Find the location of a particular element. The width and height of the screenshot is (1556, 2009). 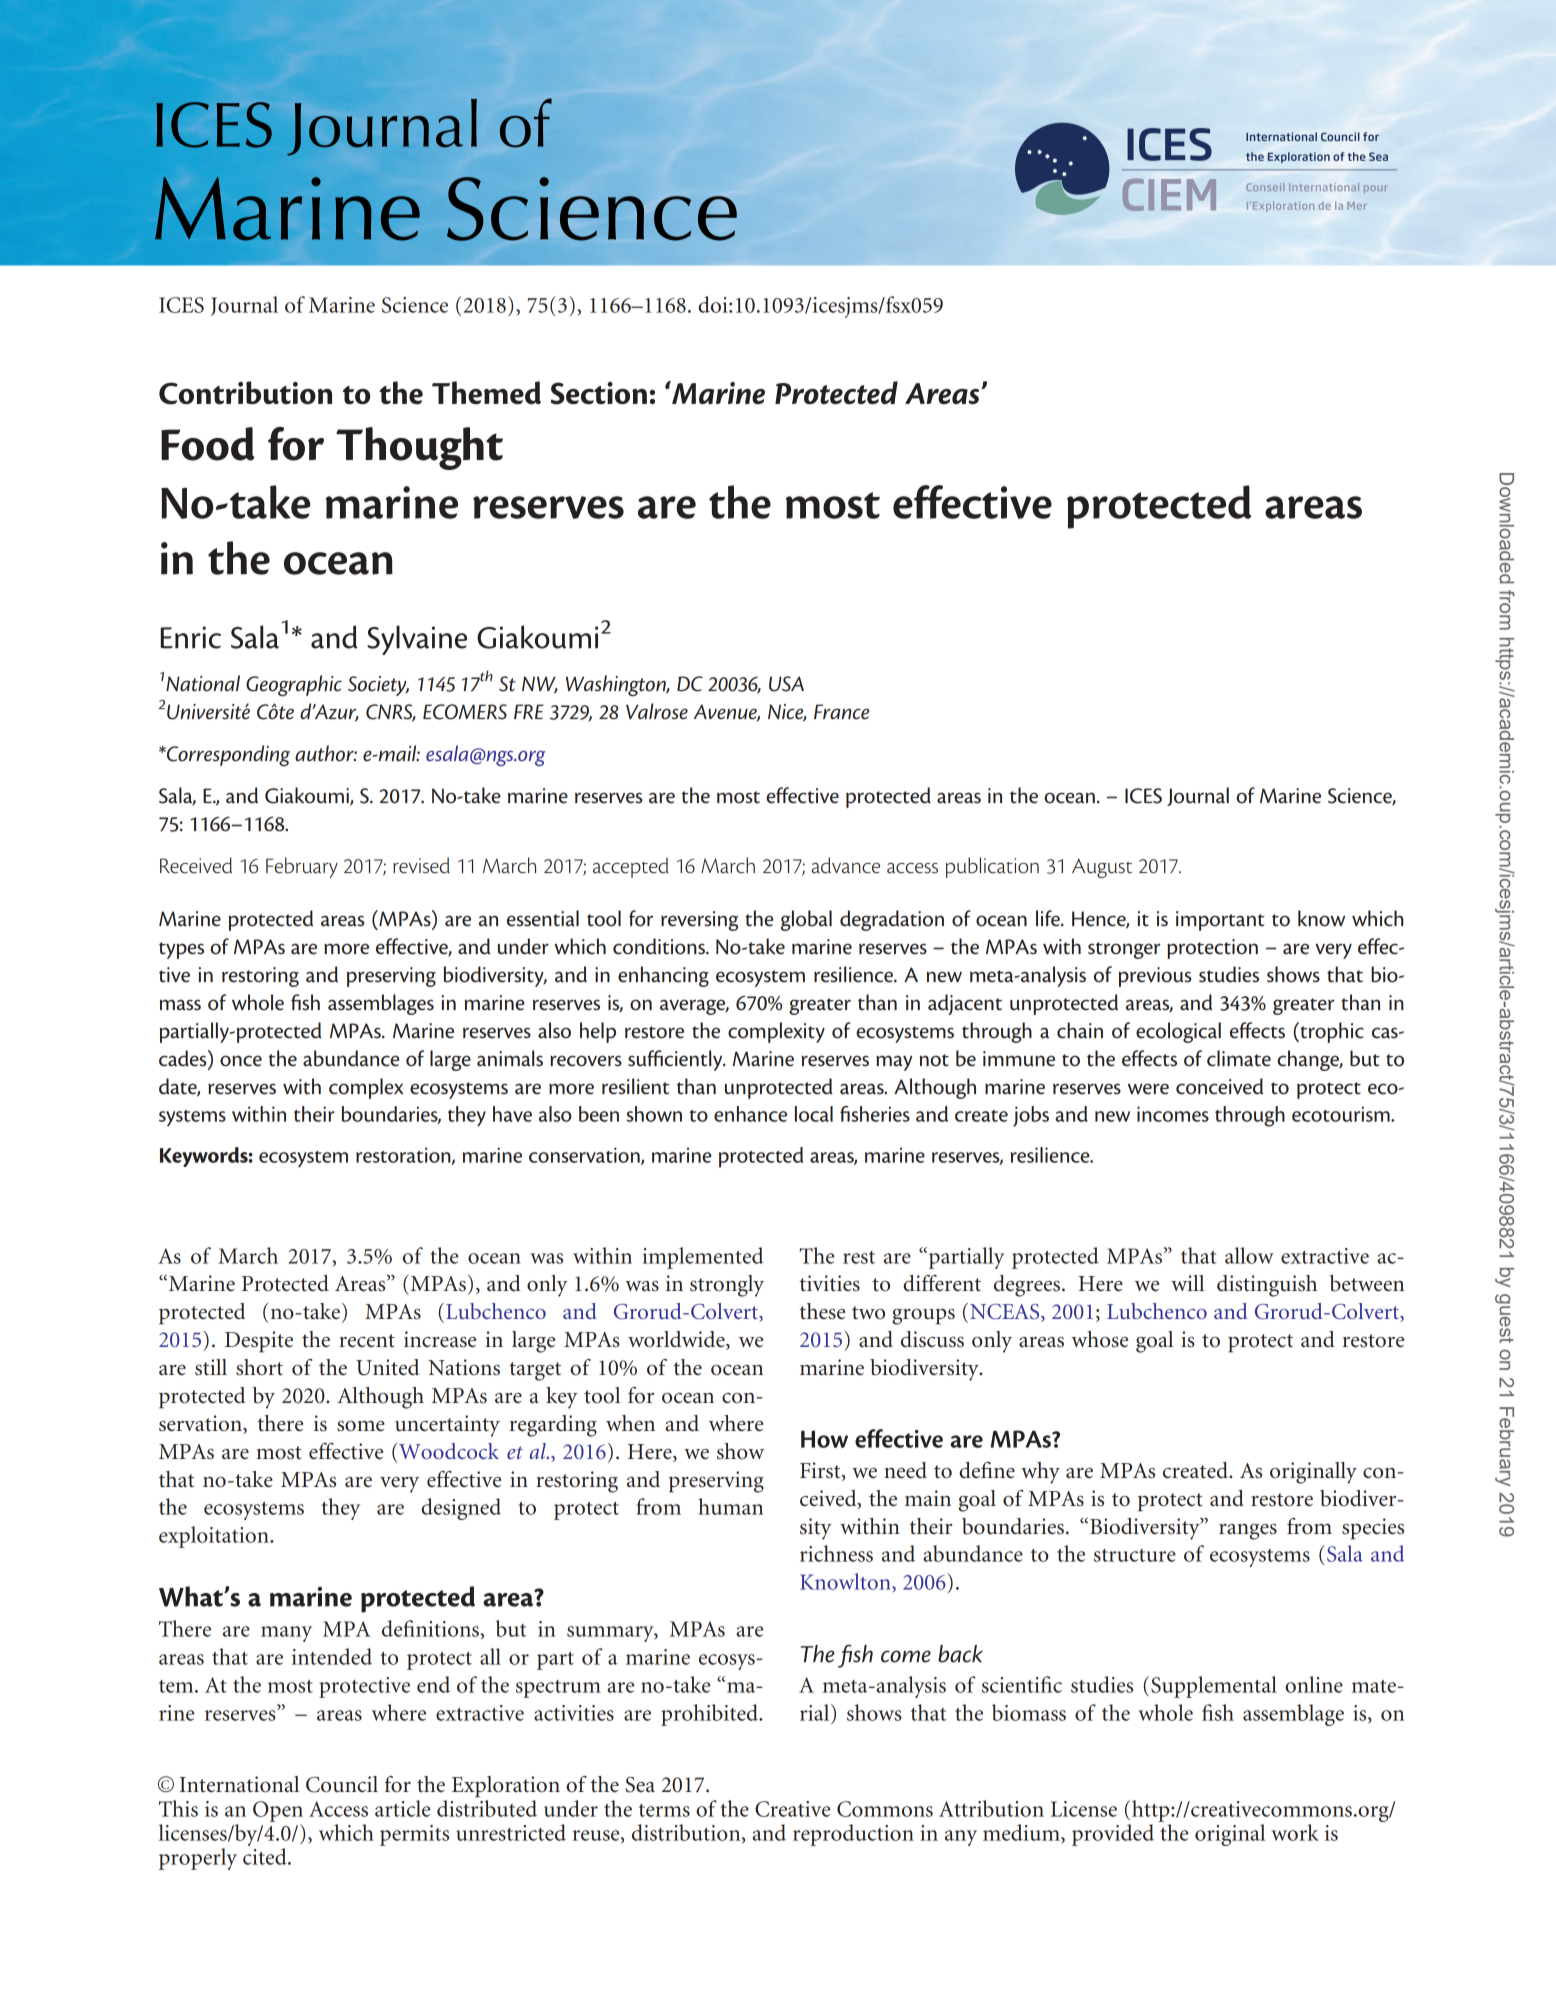

reproduction is located at coordinates (853, 1835).
